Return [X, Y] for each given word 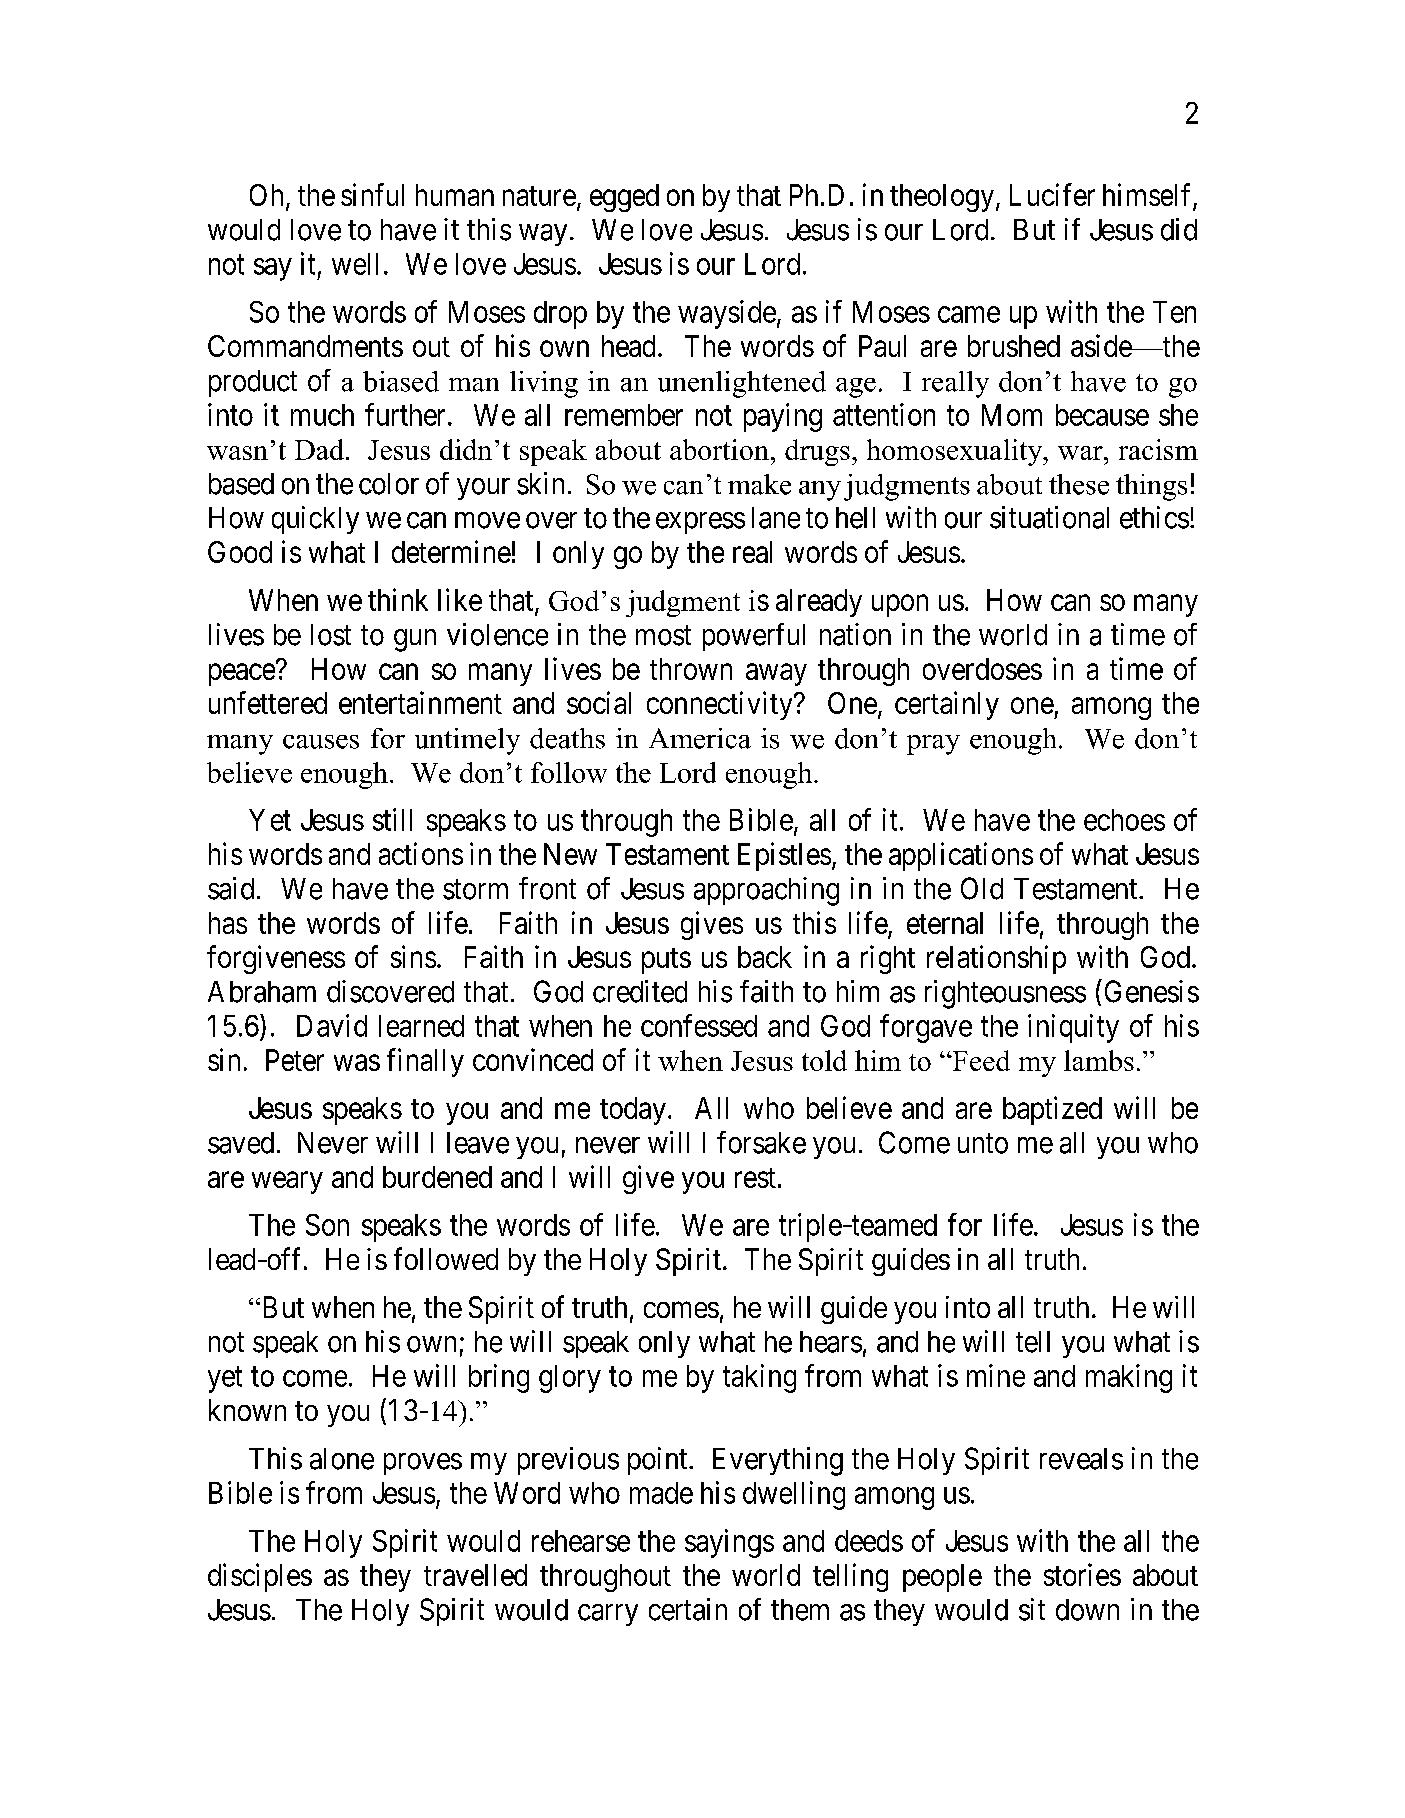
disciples [260, 1577]
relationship [996, 959]
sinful [372, 194]
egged [624, 198]
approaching [766, 891]
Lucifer [1052, 194]
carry [608, 1615]
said [231, 888]
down [1087, 1610]
